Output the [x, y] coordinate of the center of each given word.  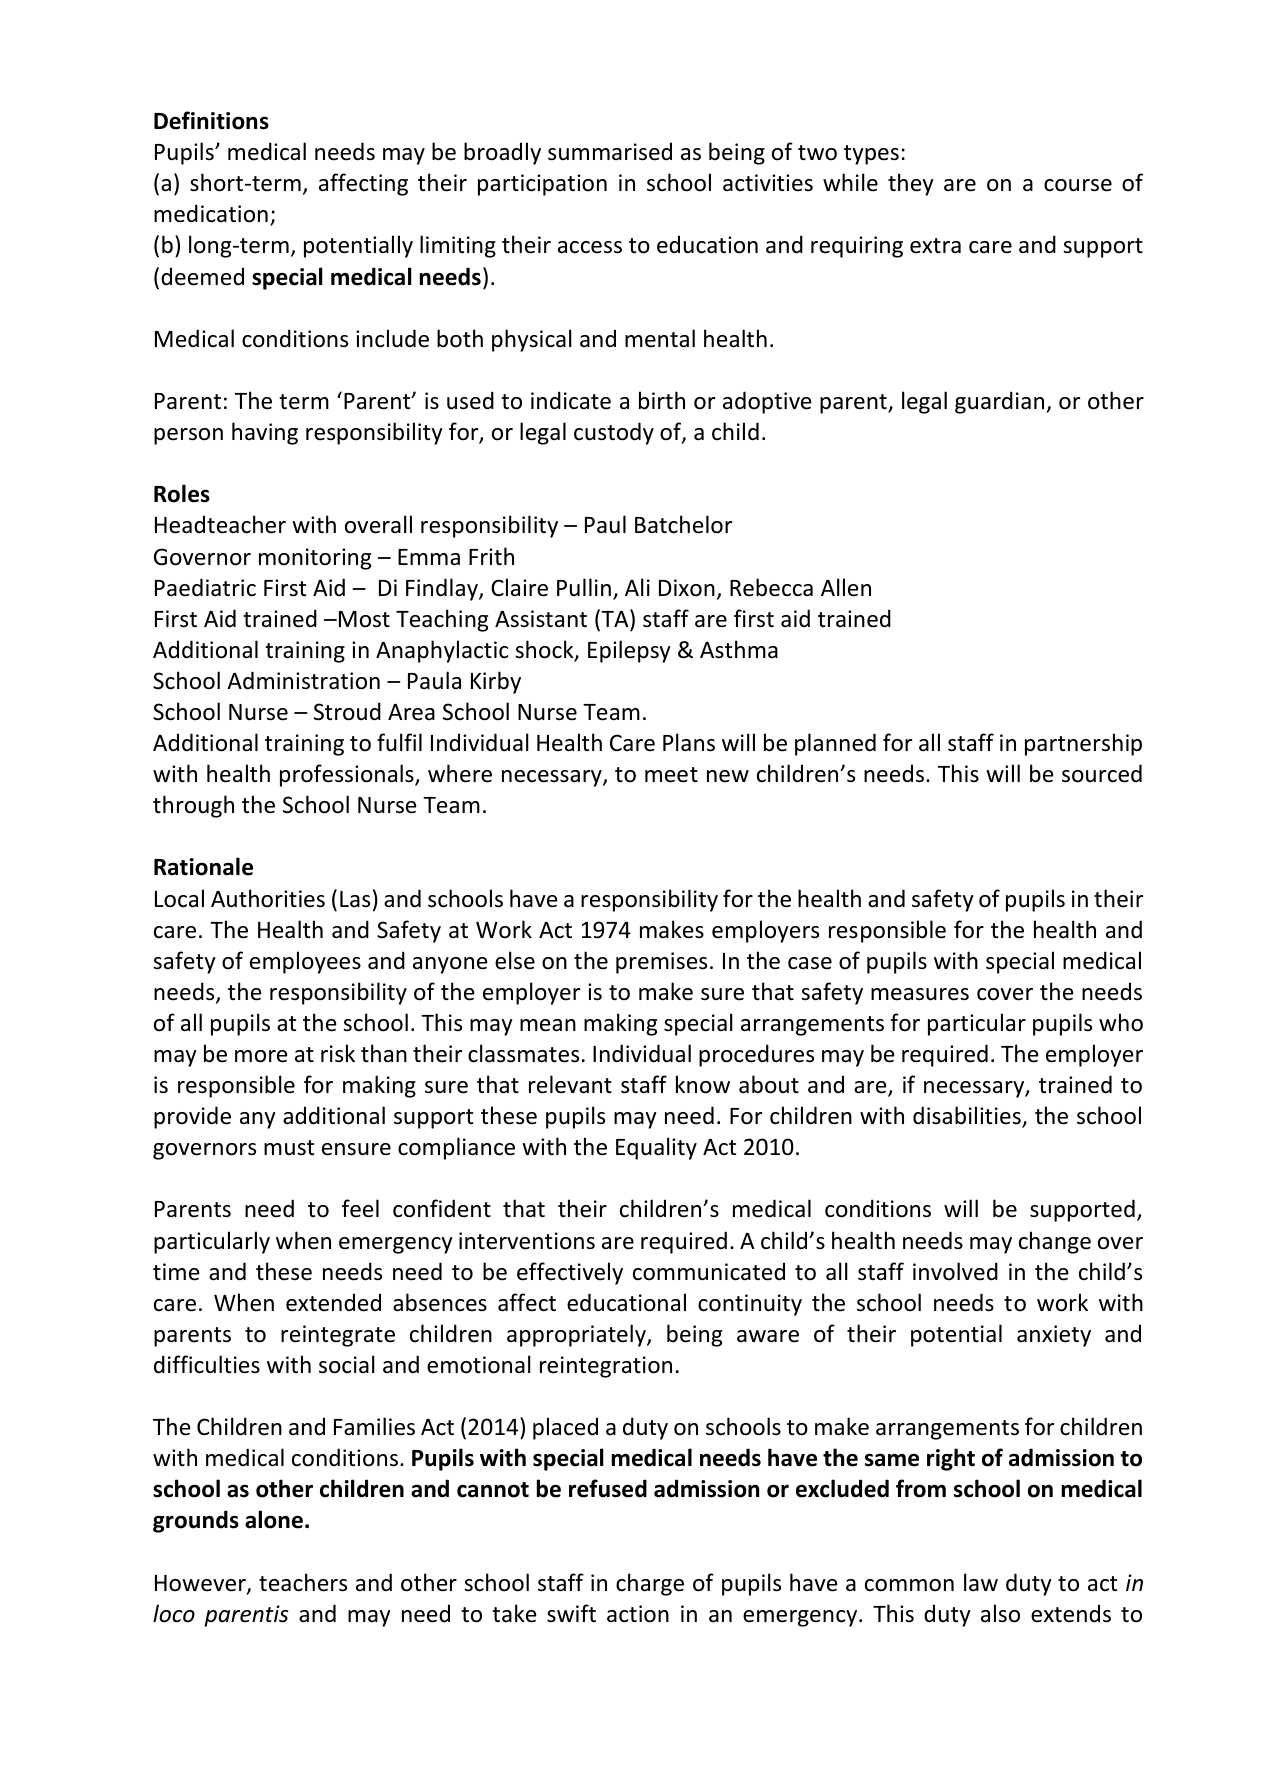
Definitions [211, 120]
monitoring [315, 559]
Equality [656, 1148]
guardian [1001, 402]
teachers [303, 1582]
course [1078, 185]
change [1055, 1242]
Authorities [268, 898]
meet [671, 775]
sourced [1102, 773]
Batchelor [683, 524]
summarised [610, 151]
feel [360, 1208]
